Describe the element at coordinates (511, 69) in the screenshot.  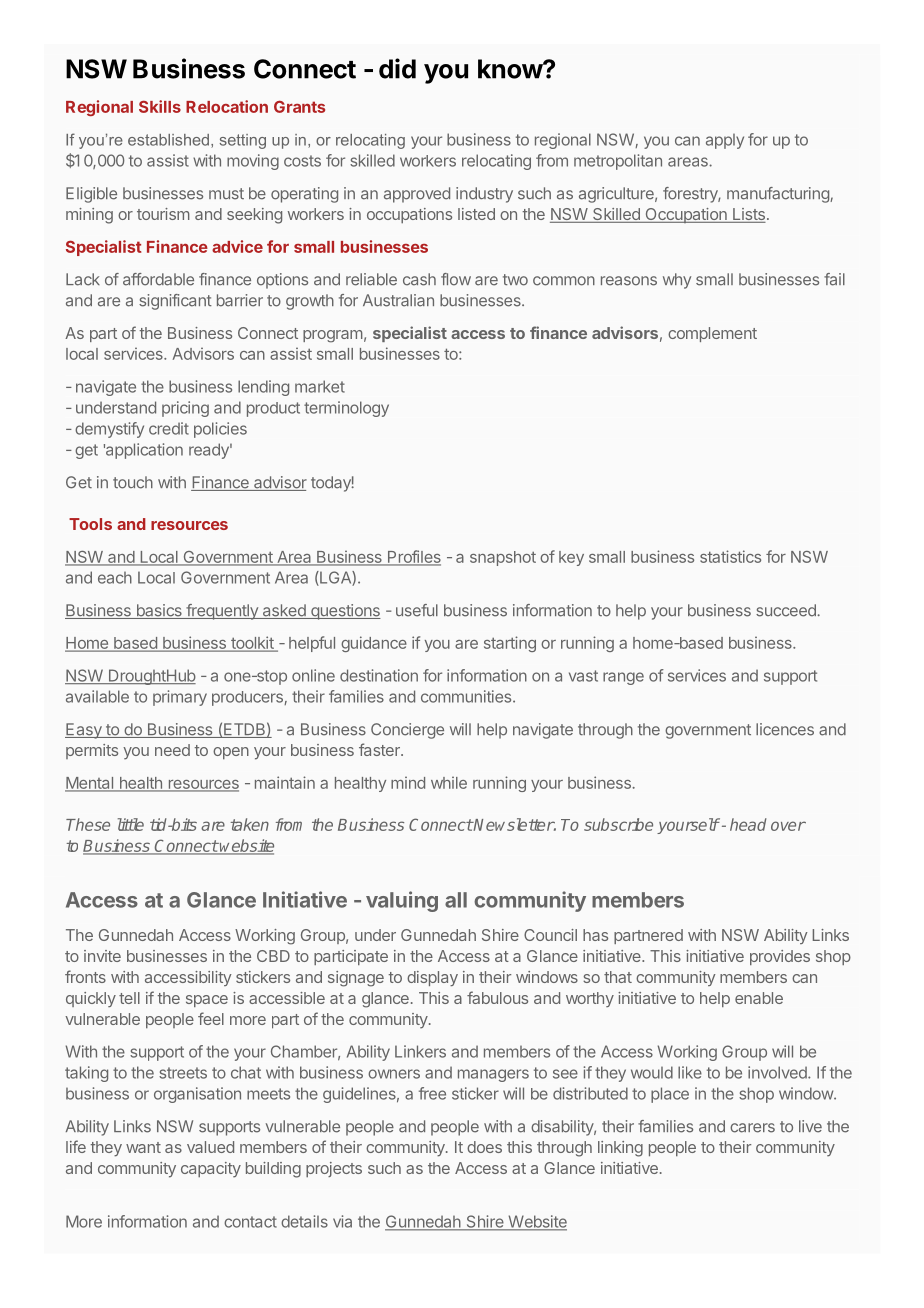
I see `know` at that location.
